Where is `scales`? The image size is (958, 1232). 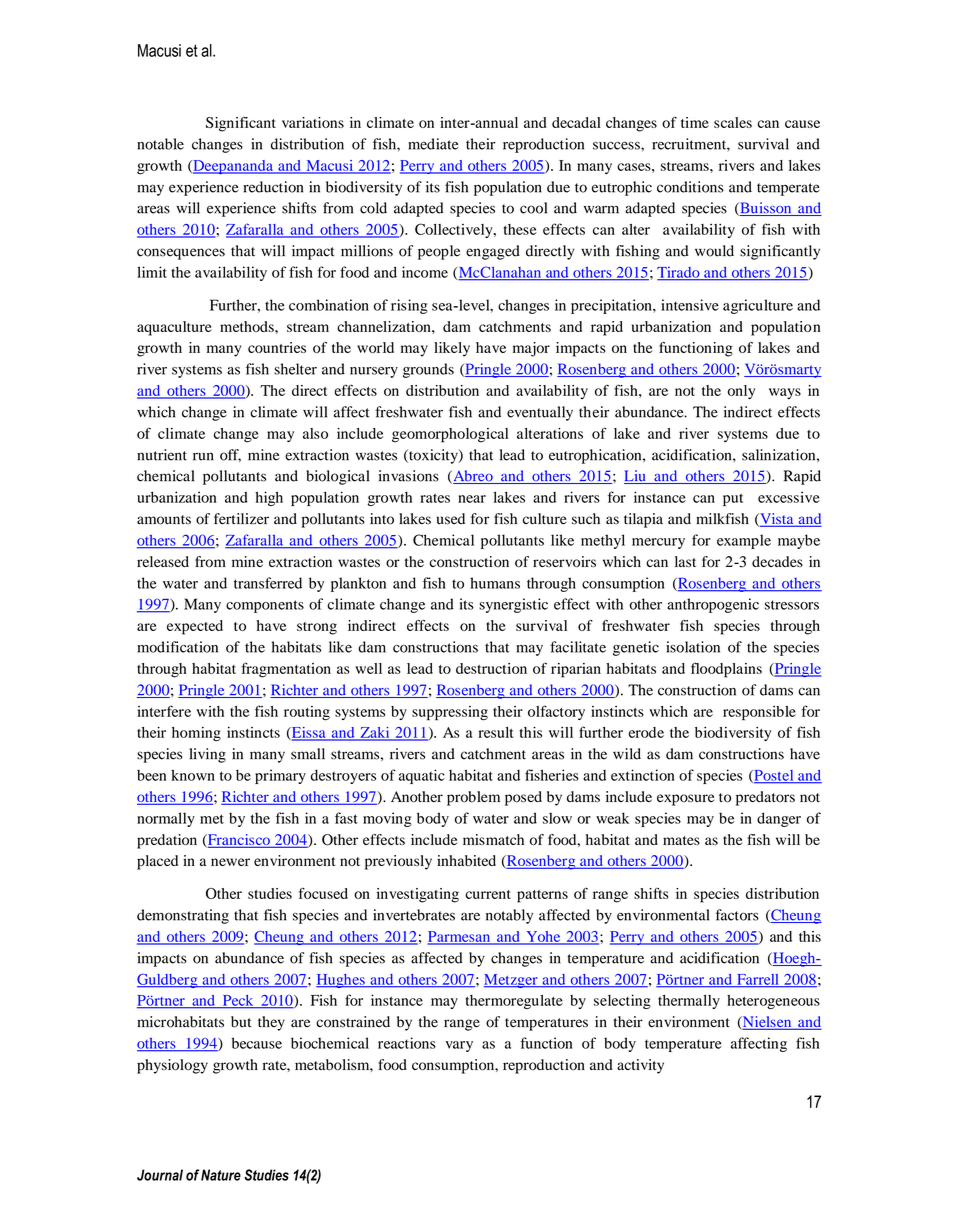
scales is located at coordinates (733, 122).
